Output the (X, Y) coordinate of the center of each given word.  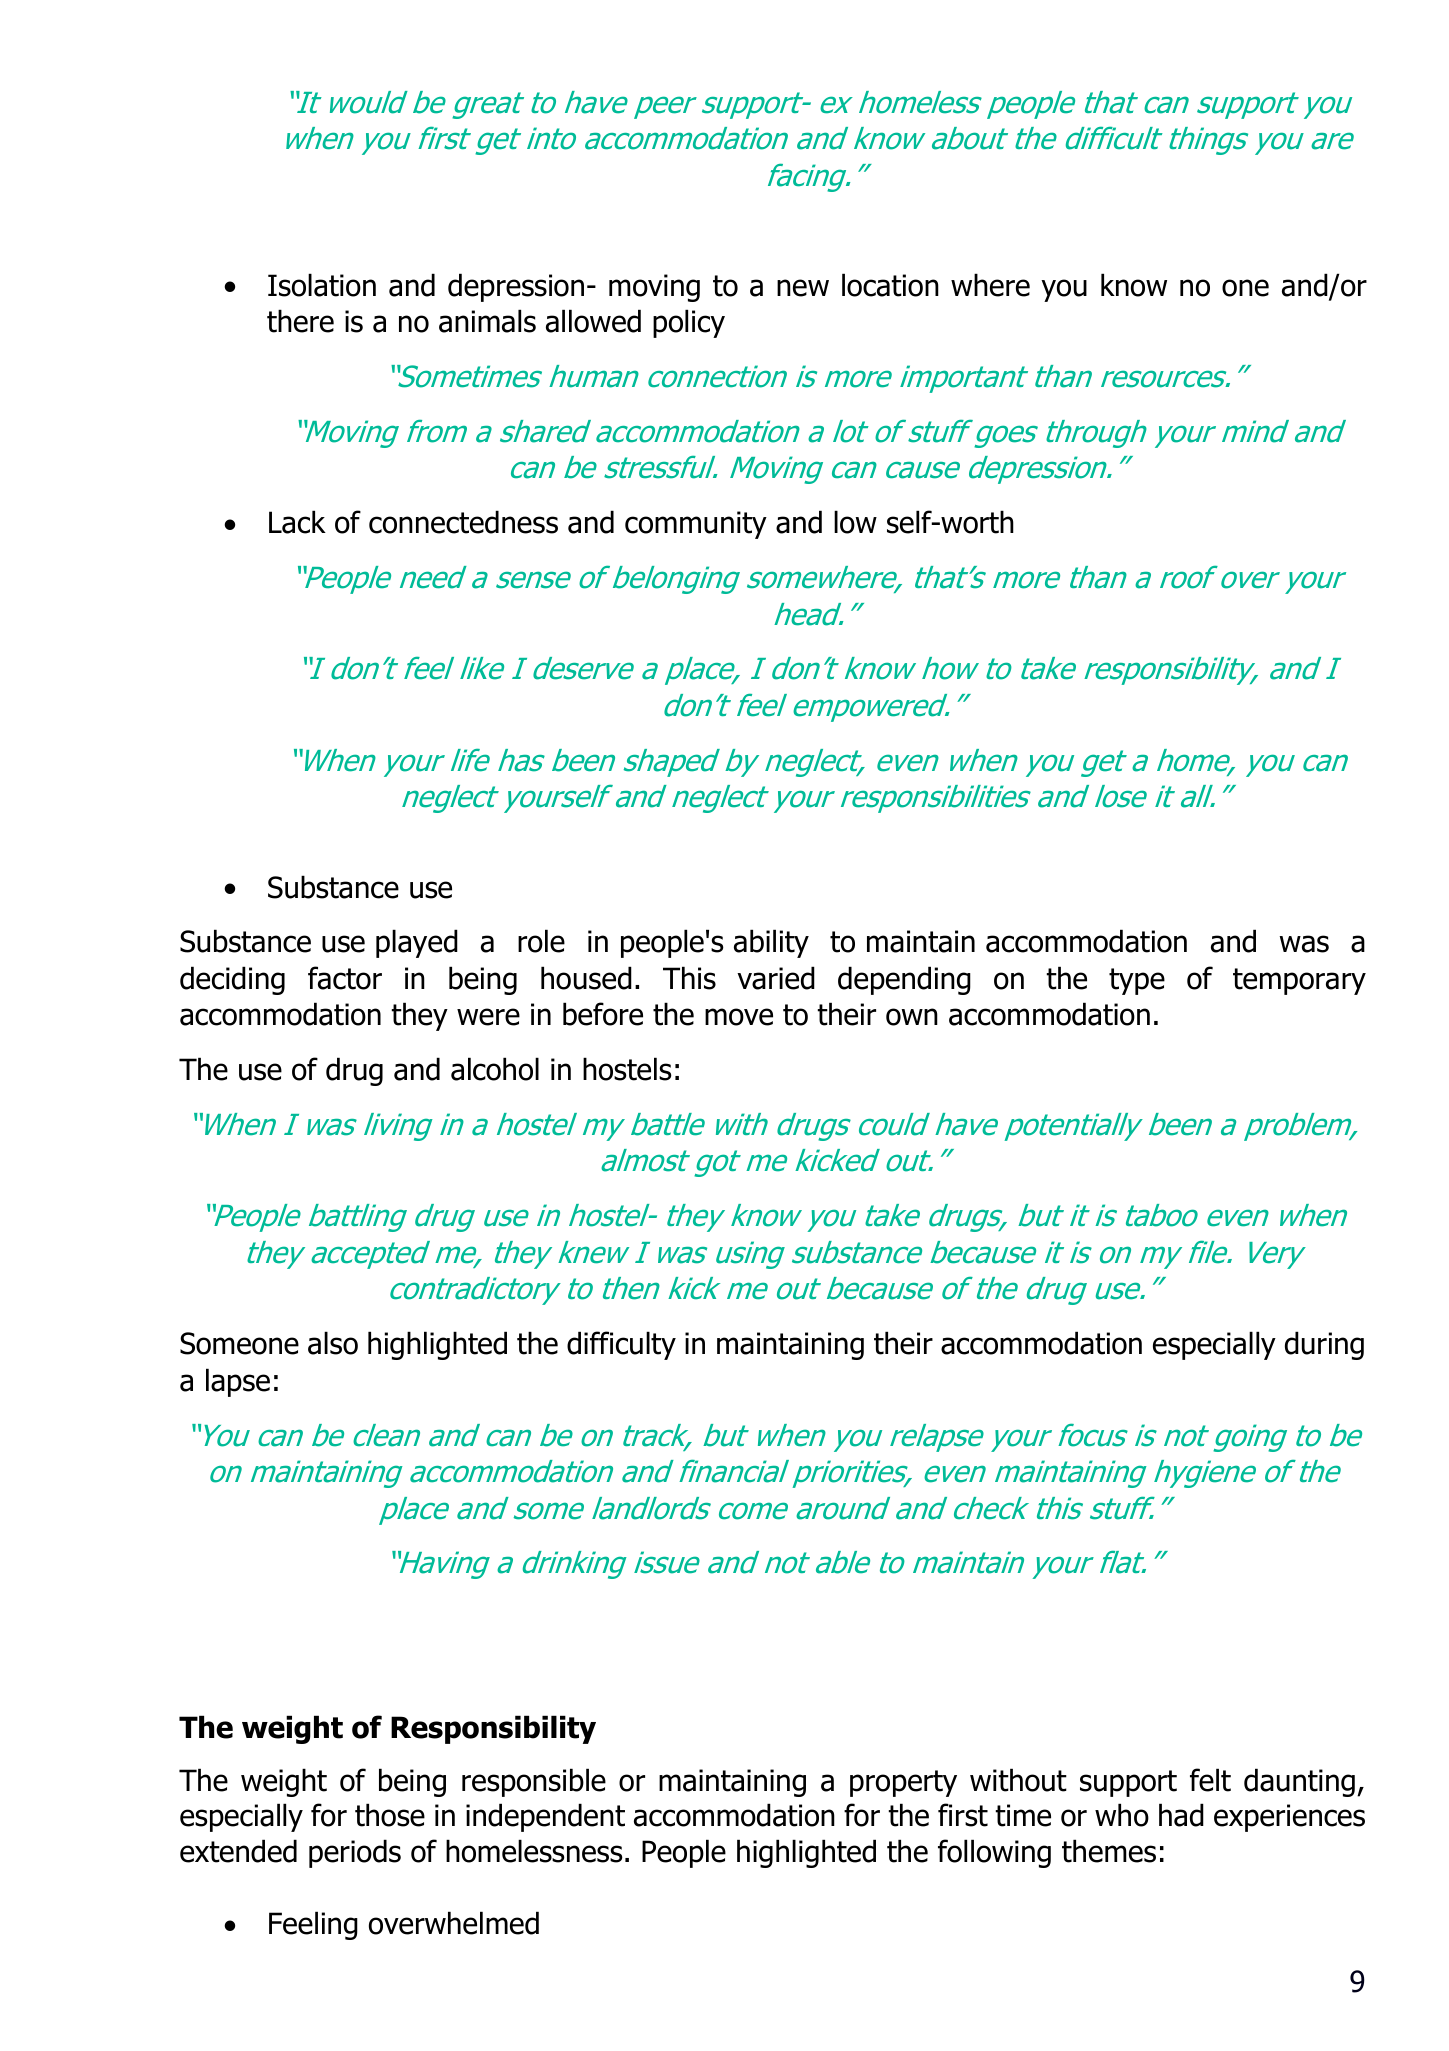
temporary (1299, 981)
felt (1210, 1780)
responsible (534, 1782)
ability (771, 943)
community (696, 525)
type (1137, 981)
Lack (297, 522)
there (300, 321)
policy (689, 323)
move (739, 1017)
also (333, 1343)
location (890, 285)
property (903, 1783)
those (390, 1815)
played (417, 943)
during (1324, 1345)
